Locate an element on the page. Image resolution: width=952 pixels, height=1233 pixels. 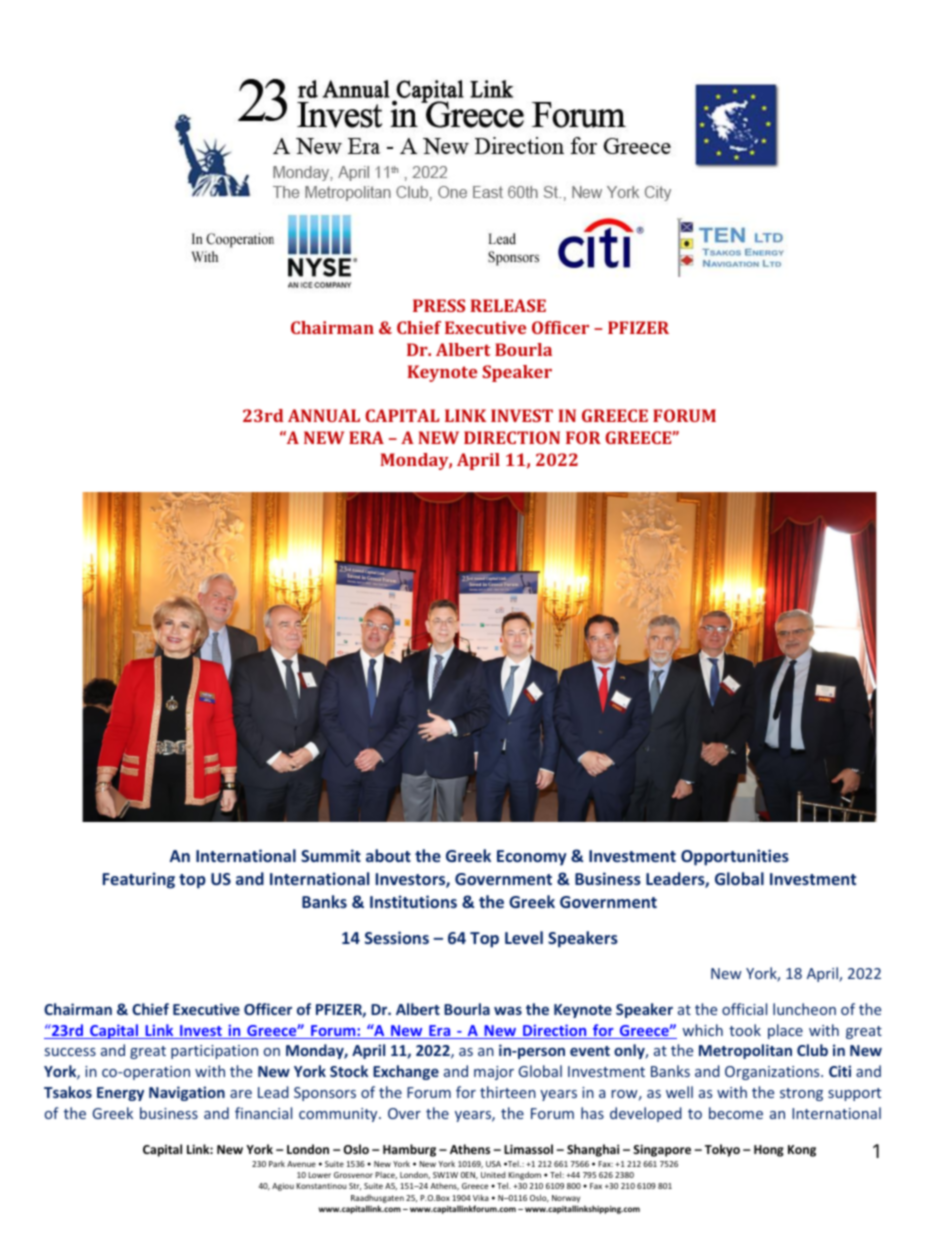
ANNUAL is located at coordinates (324, 415).
